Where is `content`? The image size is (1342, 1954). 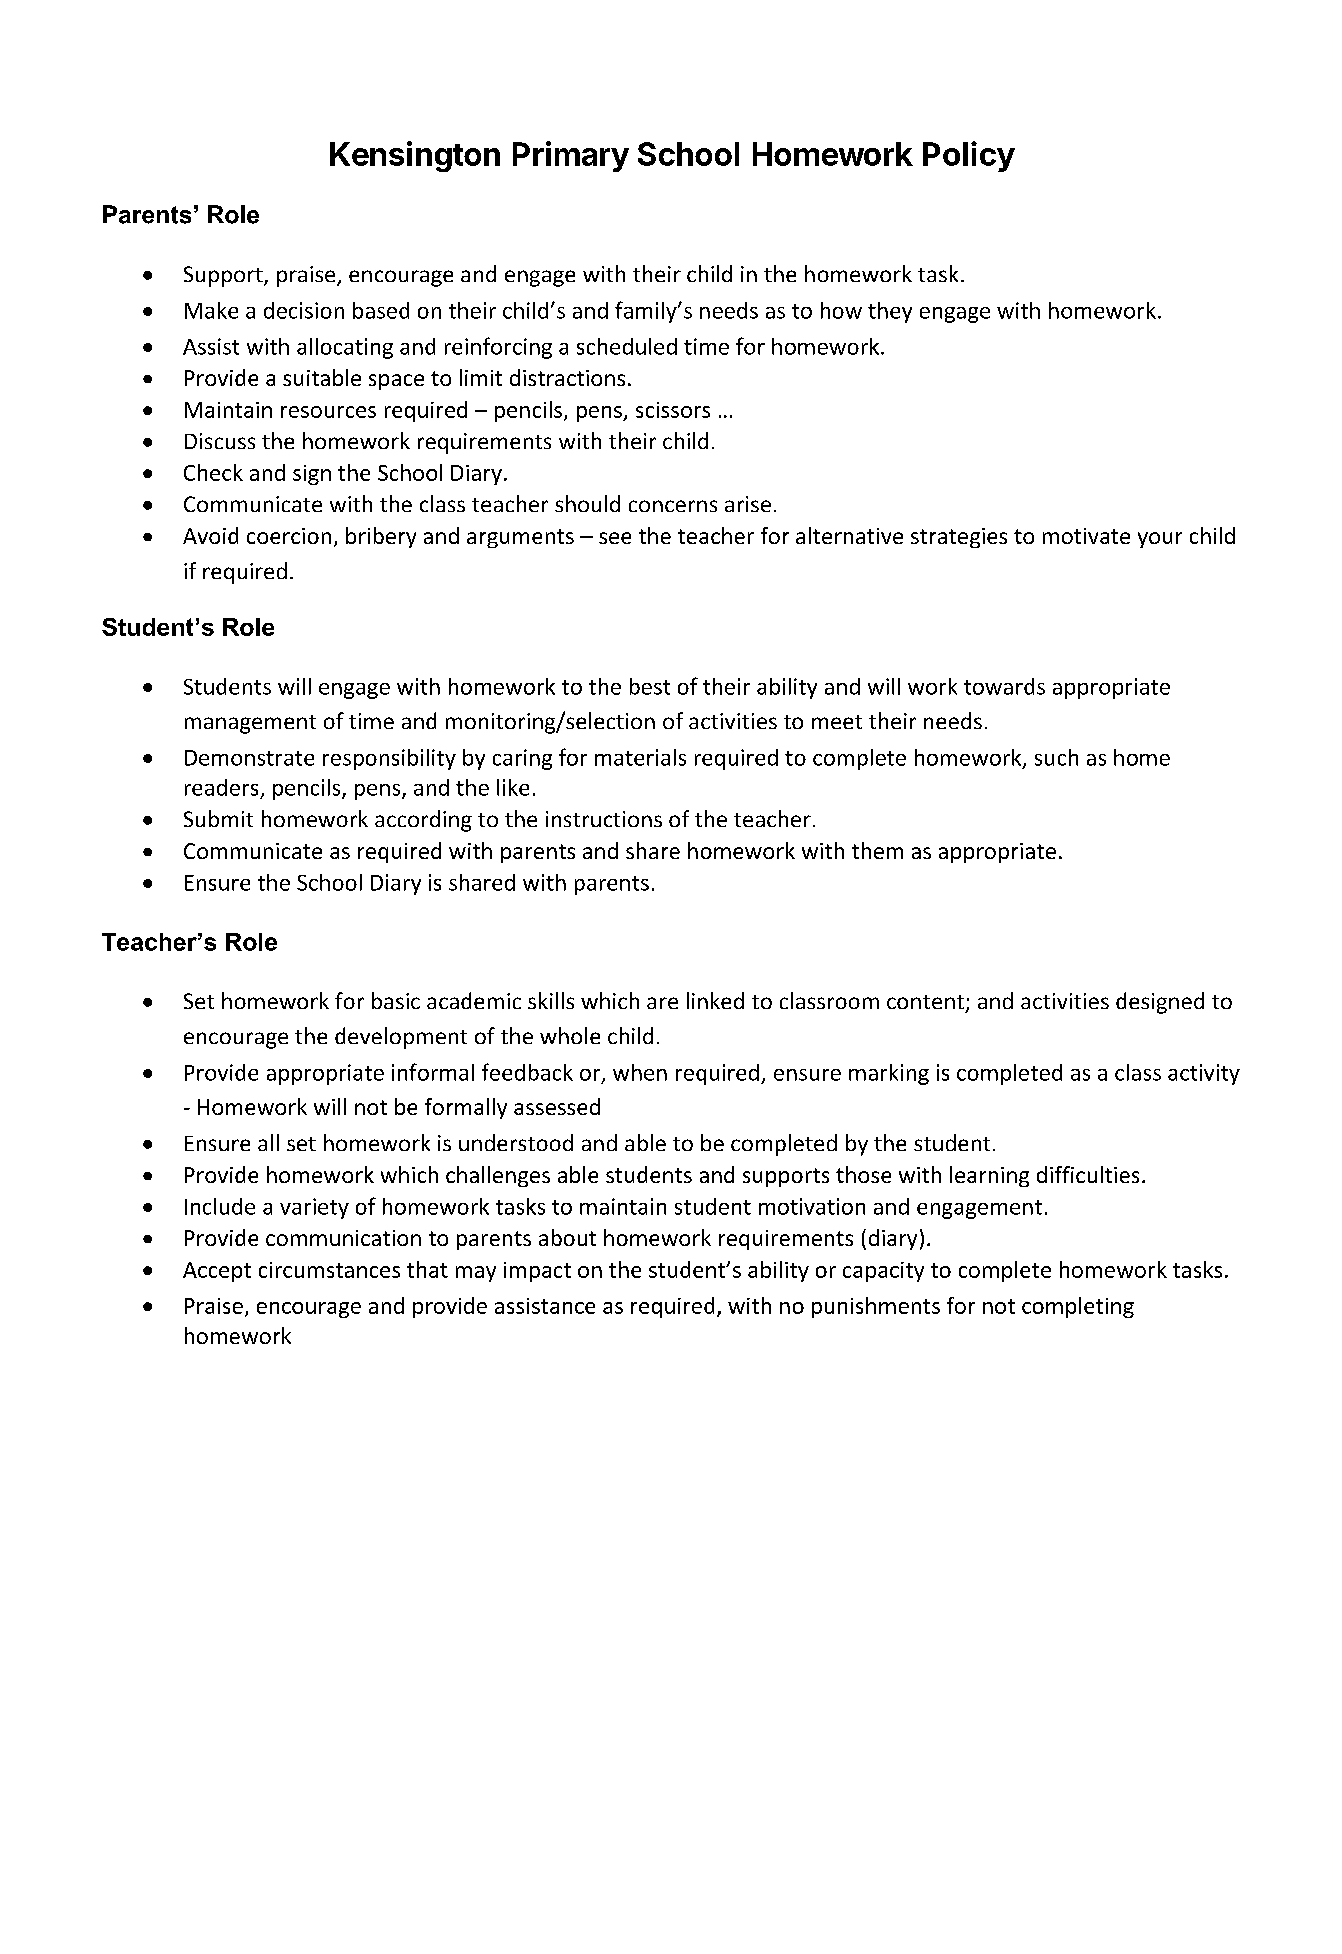 content is located at coordinates (925, 1002).
